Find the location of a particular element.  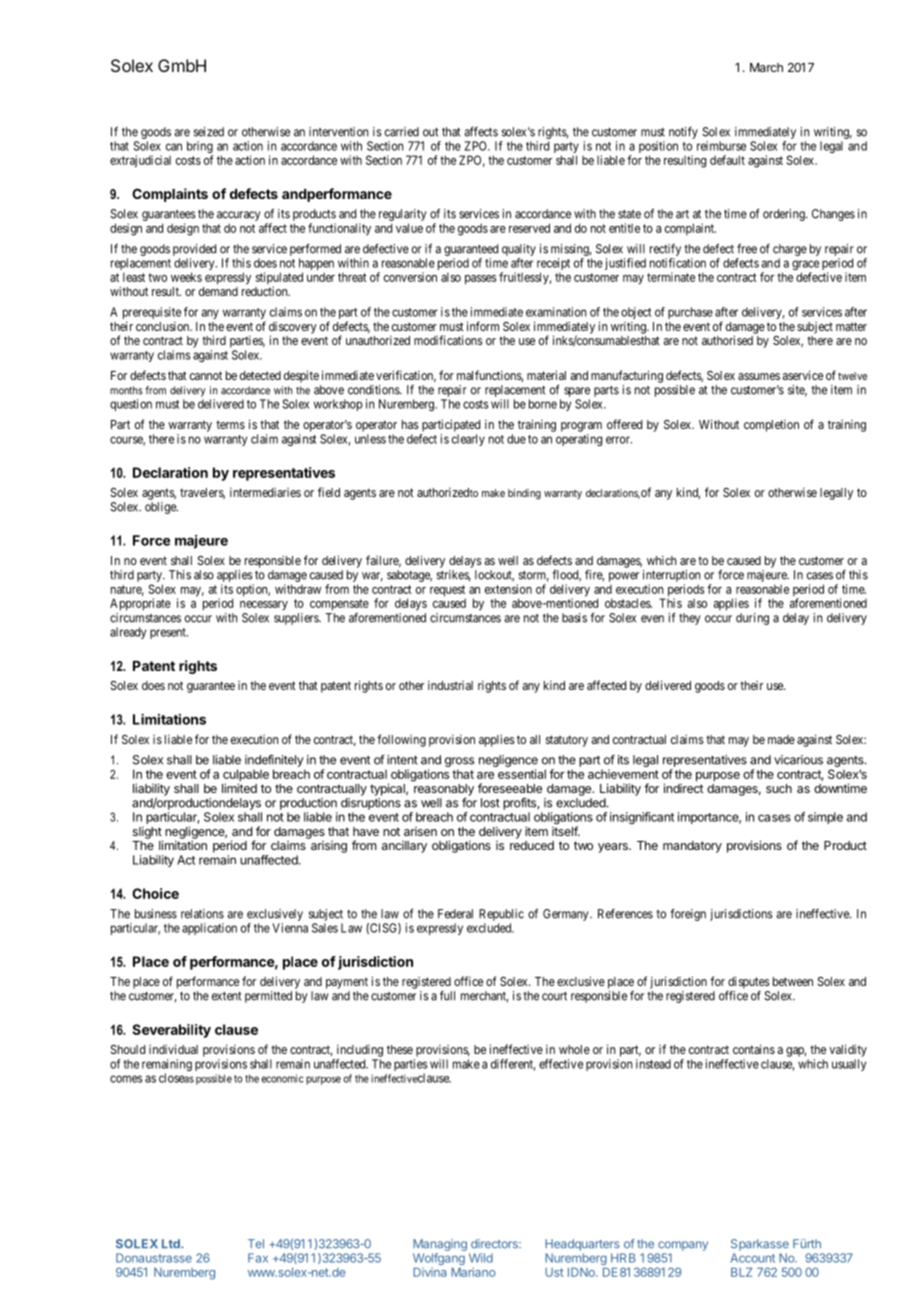

carried is located at coordinates (402, 132).
